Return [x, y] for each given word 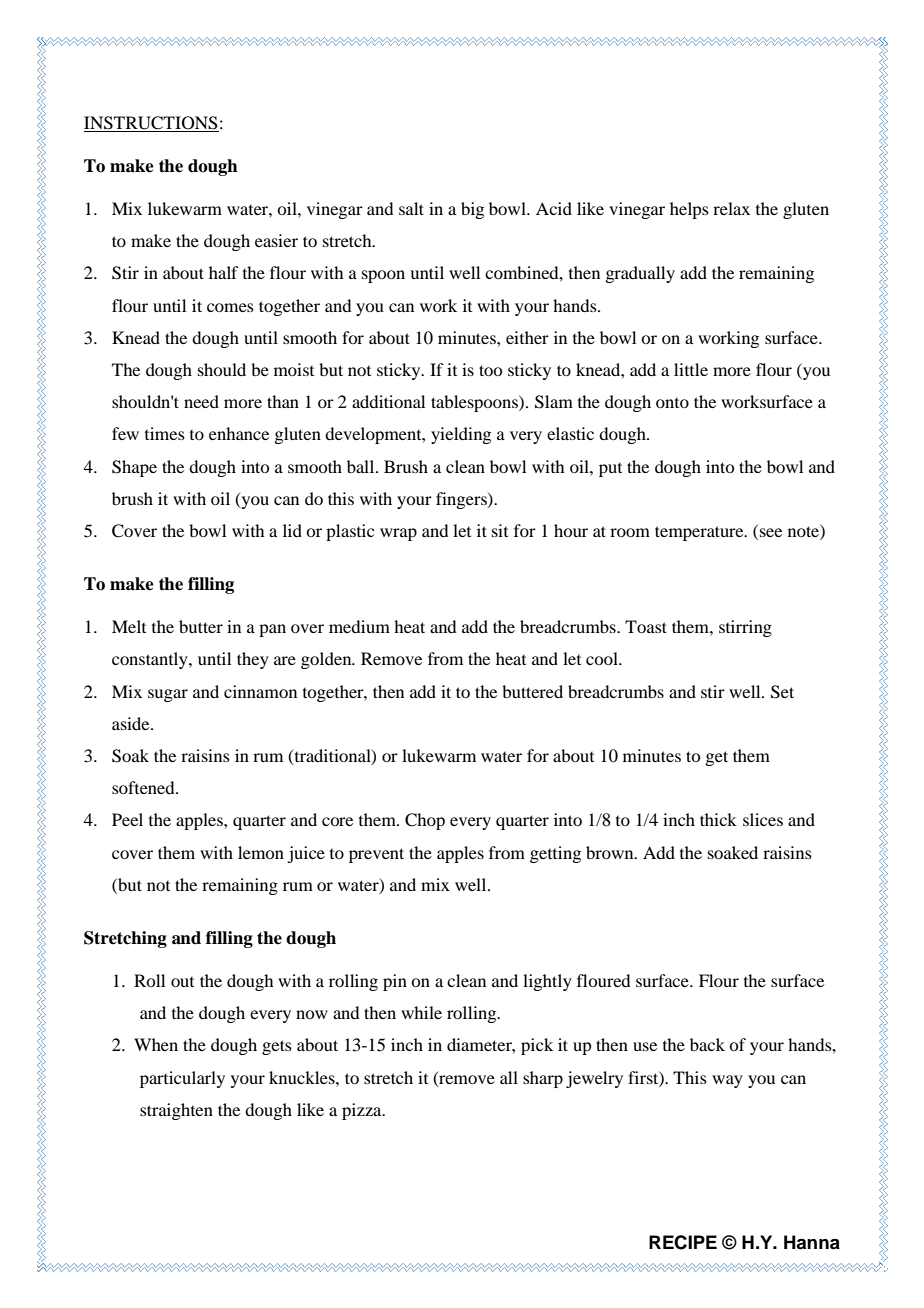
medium [359, 626]
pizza [363, 1111]
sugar [168, 695]
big [472, 210]
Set [782, 692]
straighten [176, 1111]
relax [731, 208]
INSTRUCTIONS [151, 124]
